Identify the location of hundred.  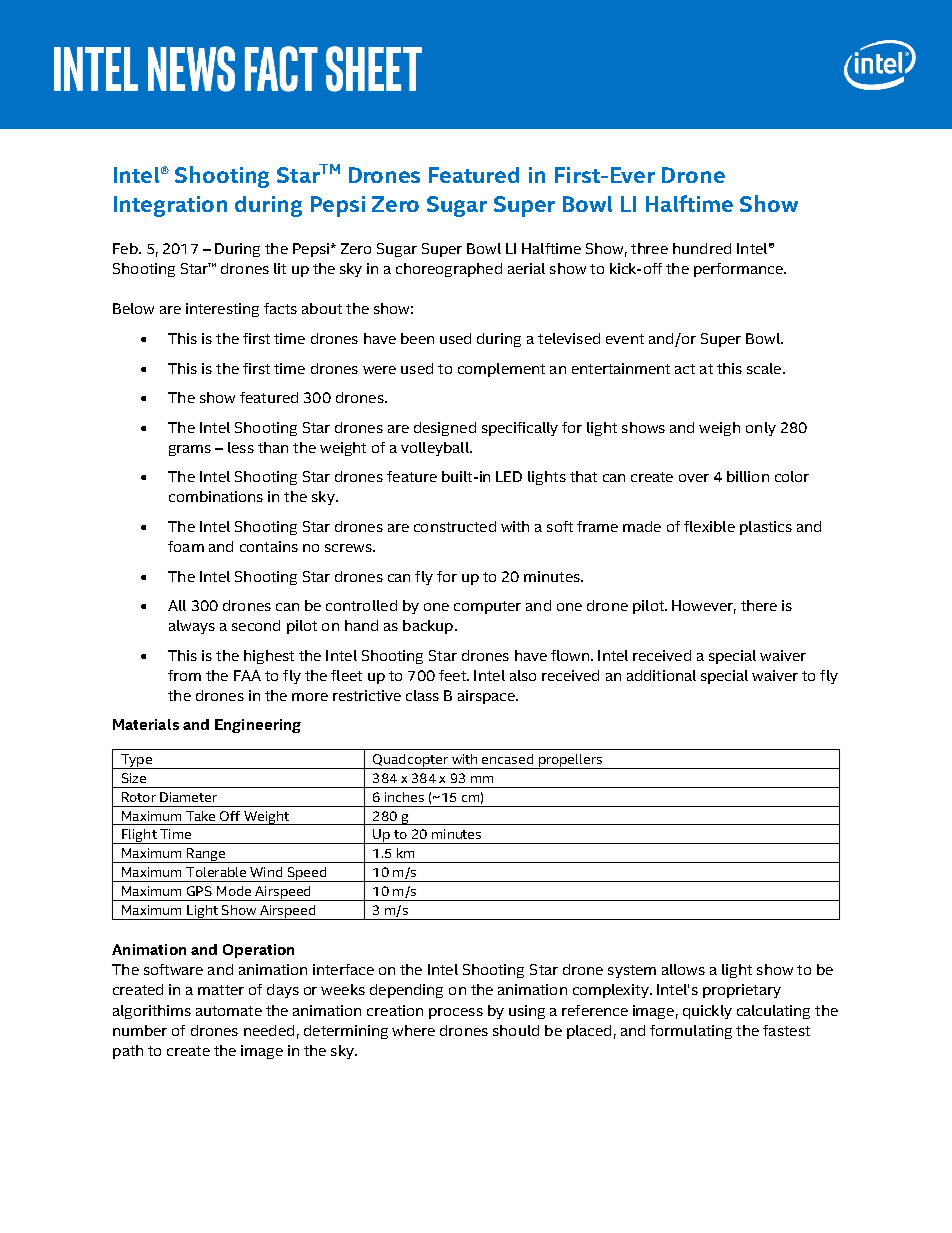
(702, 248).
